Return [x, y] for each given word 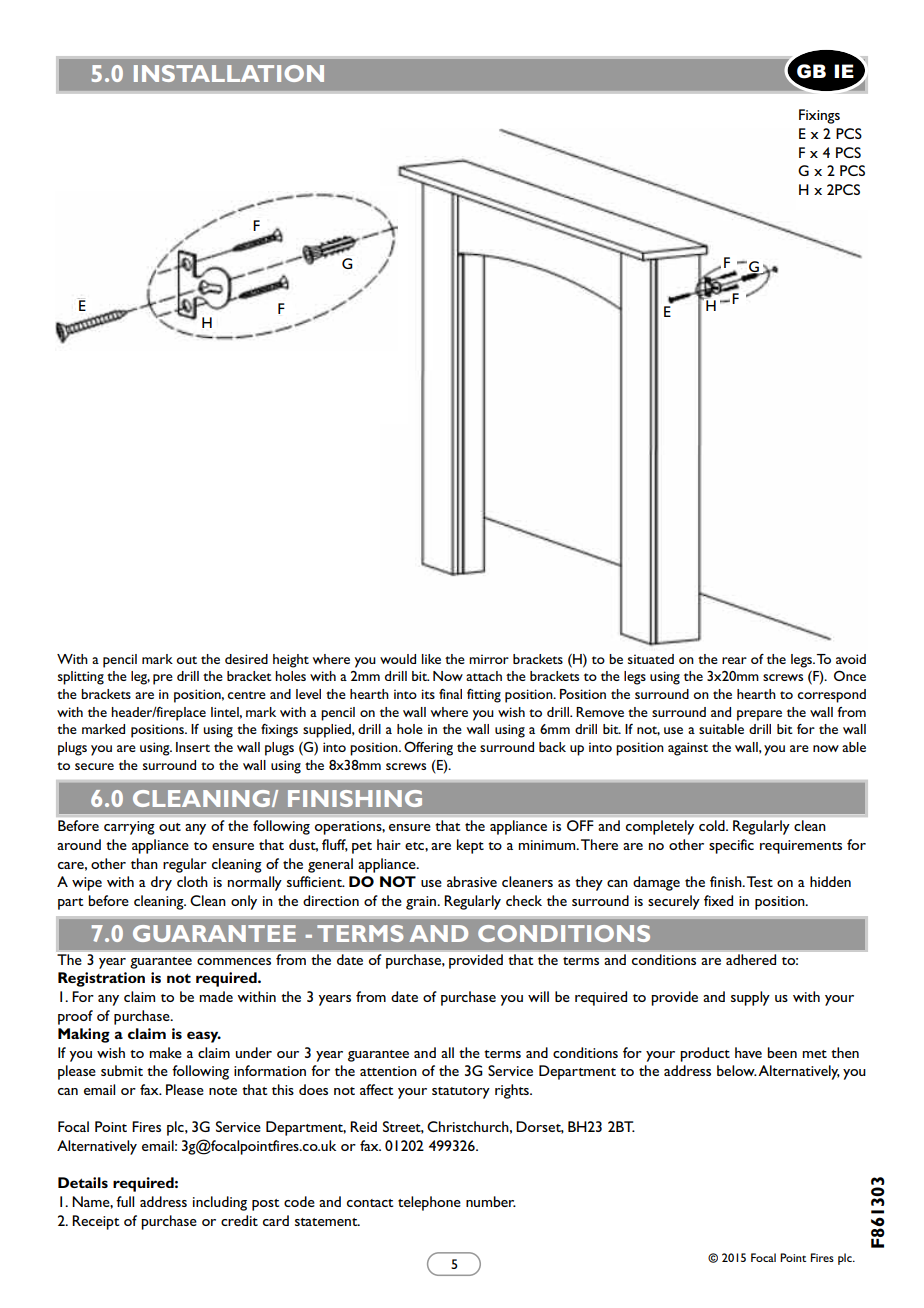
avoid [851, 659]
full [125, 1201]
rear [734, 660]
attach [484, 676]
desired [246, 659]
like [431, 659]
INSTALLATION [229, 73]
